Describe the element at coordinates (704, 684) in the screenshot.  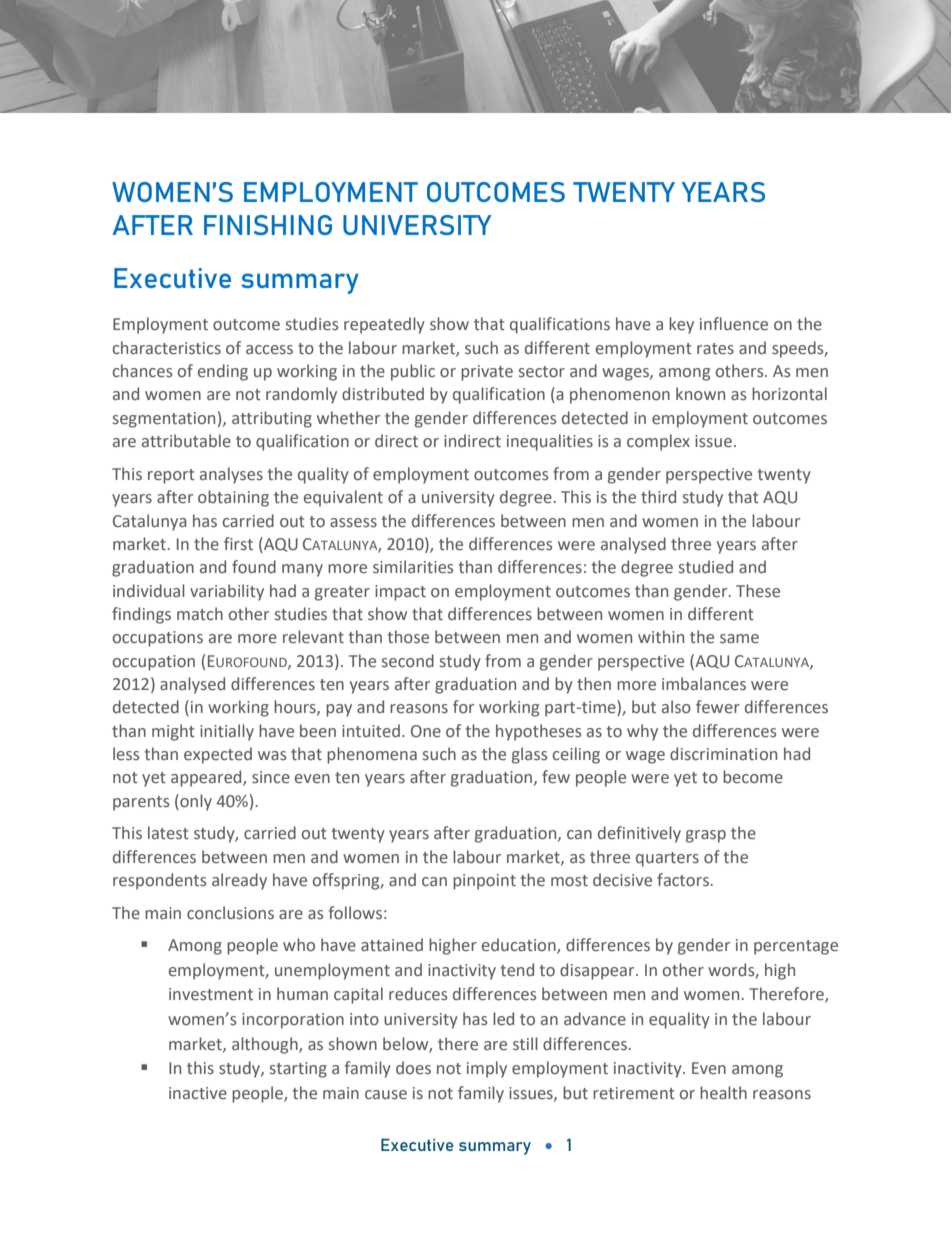
I see `imbalances` at that location.
